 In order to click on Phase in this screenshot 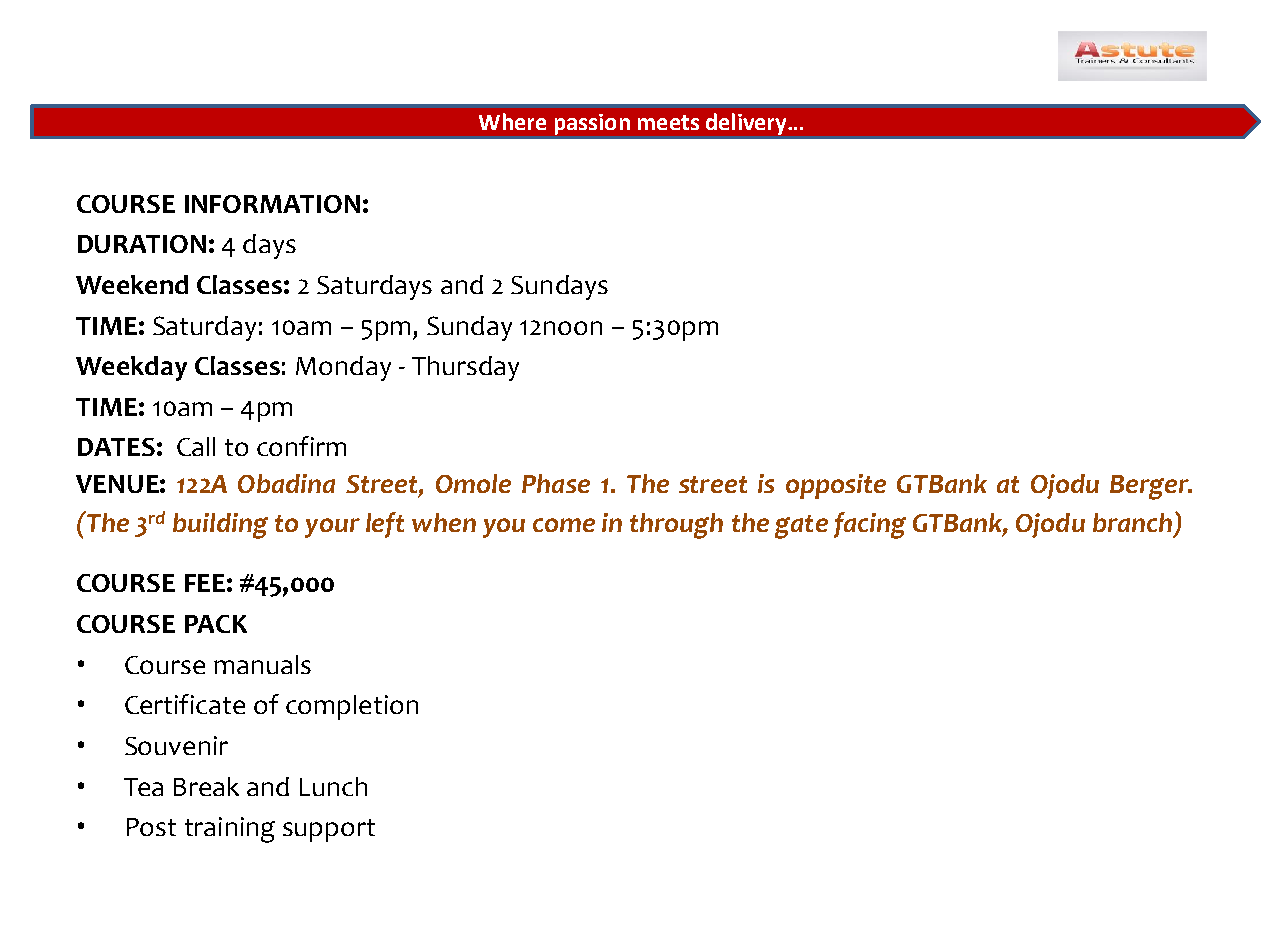, I will do `click(556, 483)`.
